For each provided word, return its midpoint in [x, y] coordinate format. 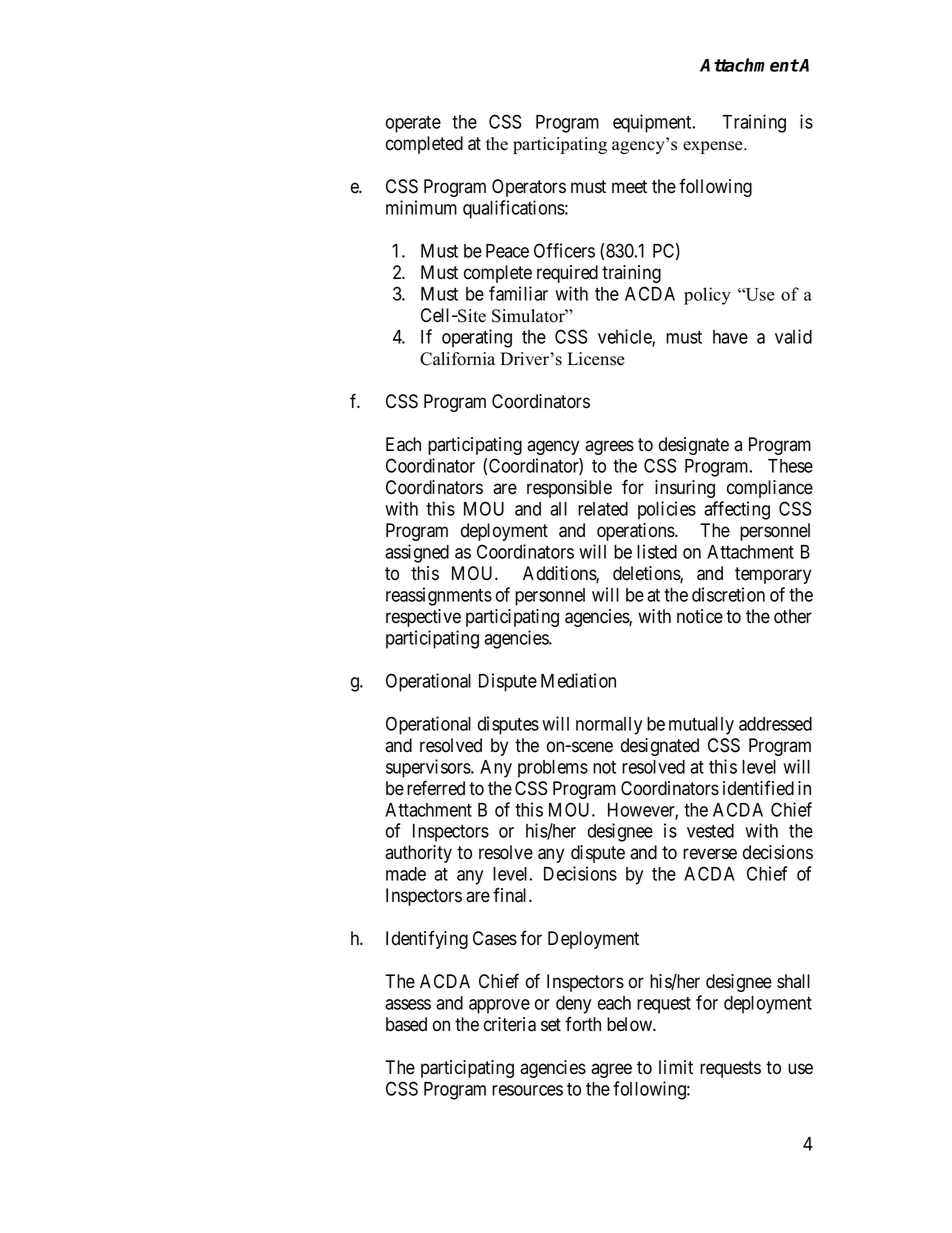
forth [583, 1024]
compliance [770, 489]
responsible [569, 489]
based [406, 1024]
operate [413, 124]
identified [758, 788]
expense [714, 147]
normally [609, 726]
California [457, 359]
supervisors [429, 768]
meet [629, 187]
